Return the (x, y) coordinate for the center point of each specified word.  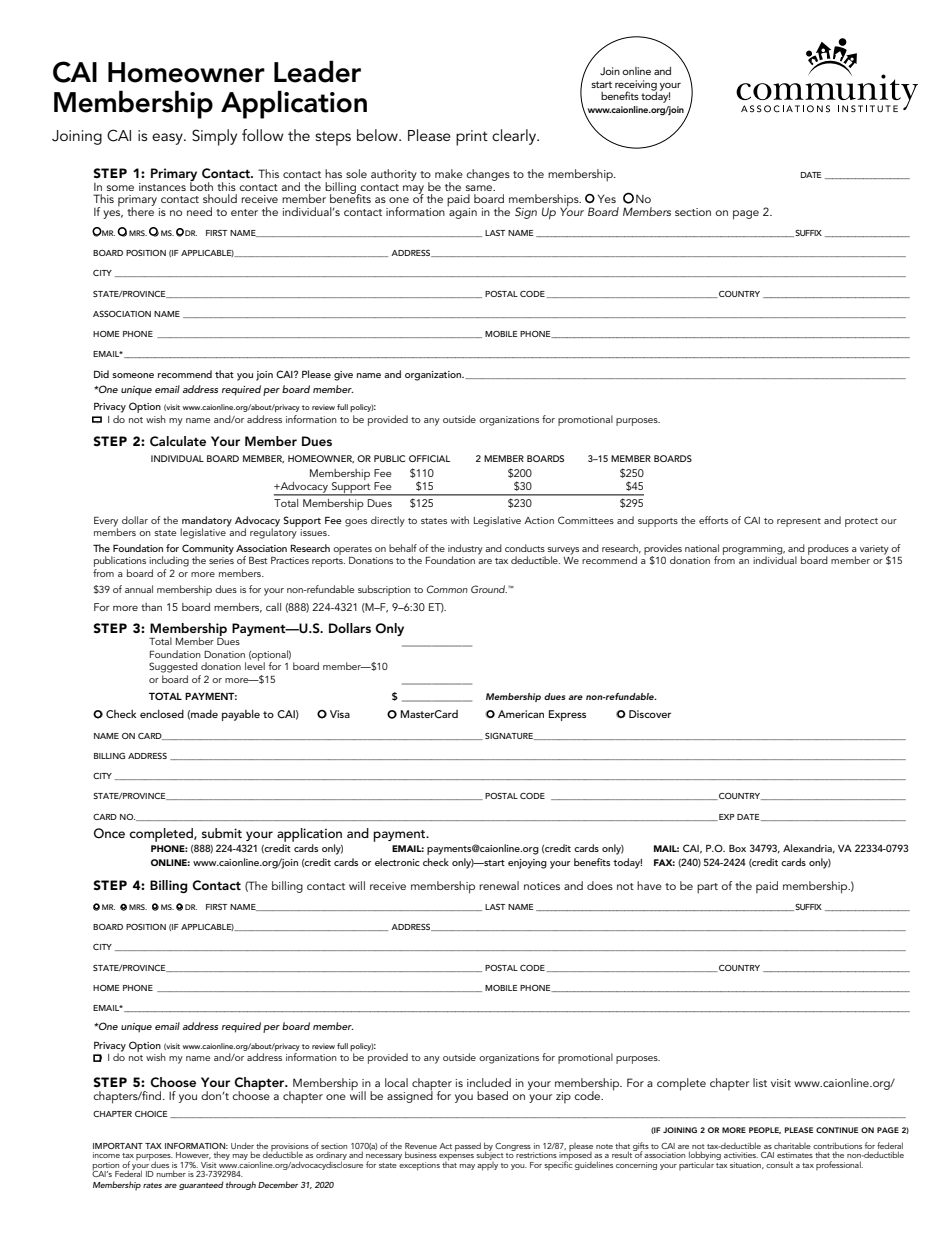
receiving (636, 86)
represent (799, 522)
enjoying (527, 864)
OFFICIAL (430, 458)
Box (737, 848)
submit (222, 833)
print (472, 138)
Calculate (178, 441)
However (193, 1155)
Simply (214, 137)
